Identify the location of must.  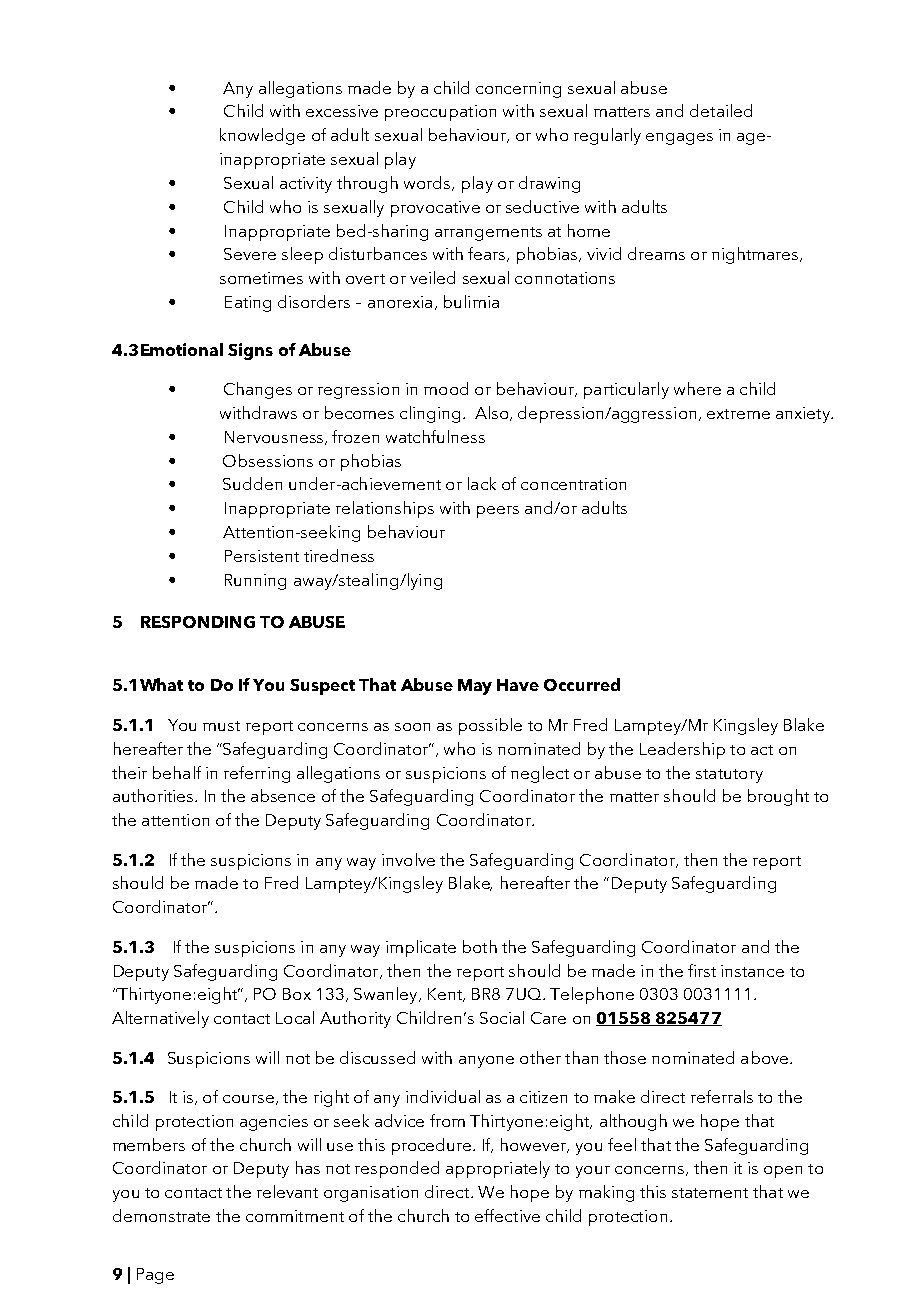
(221, 726).
